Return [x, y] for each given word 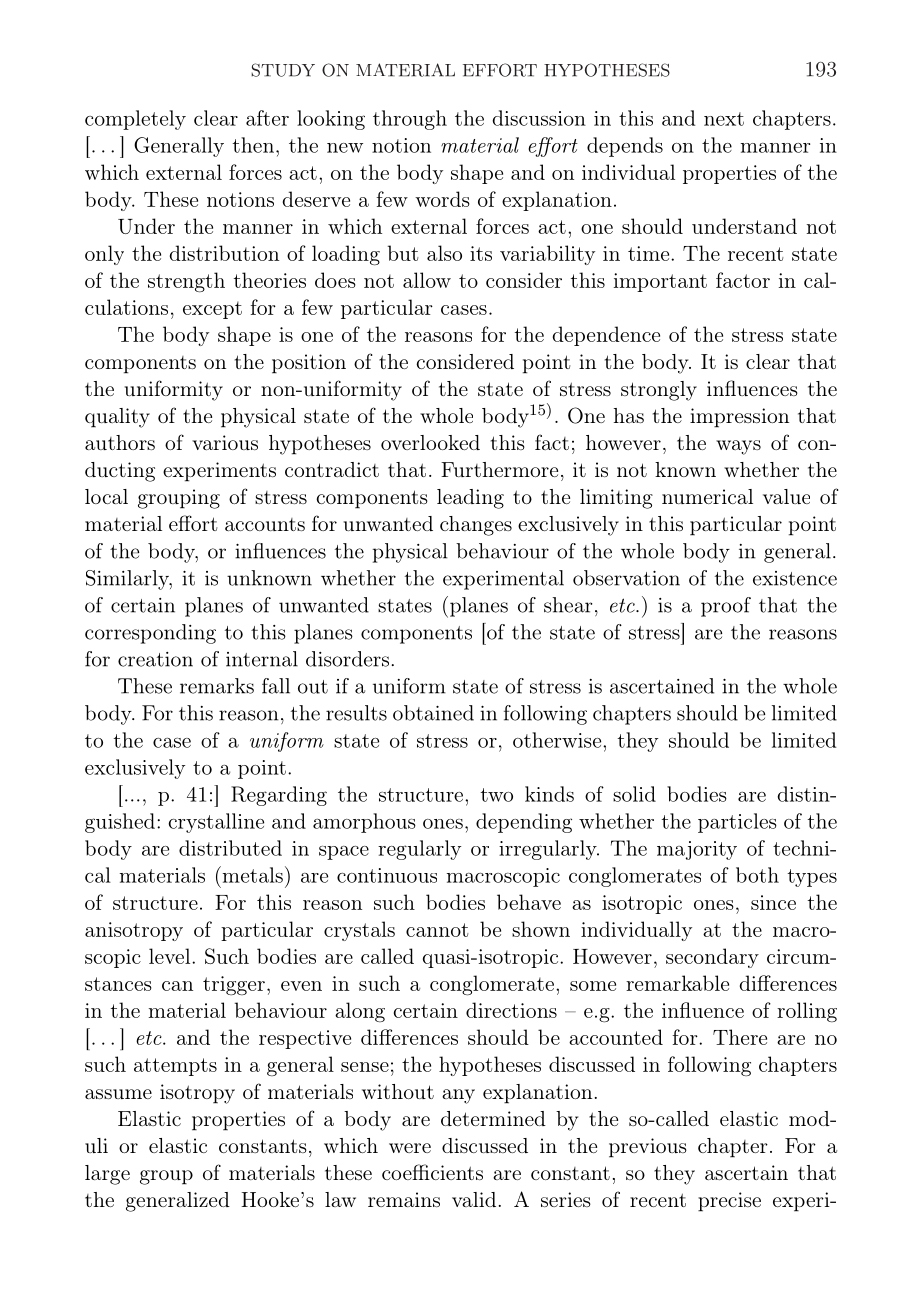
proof [726, 607]
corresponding [150, 634]
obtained [433, 713]
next [724, 119]
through [410, 120]
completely [135, 120]
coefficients [432, 1172]
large [107, 1175]
